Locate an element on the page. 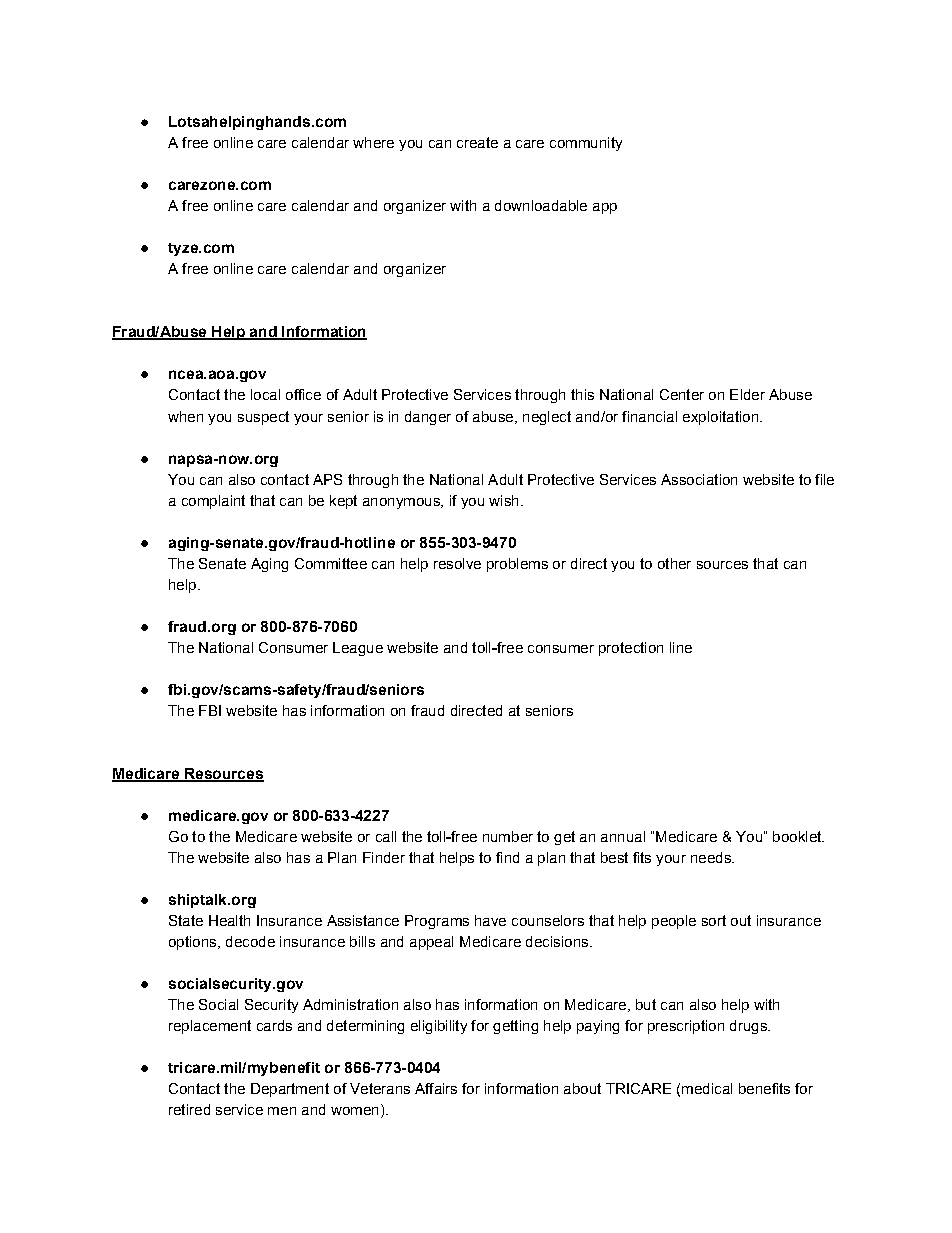  local is located at coordinates (265, 394).
